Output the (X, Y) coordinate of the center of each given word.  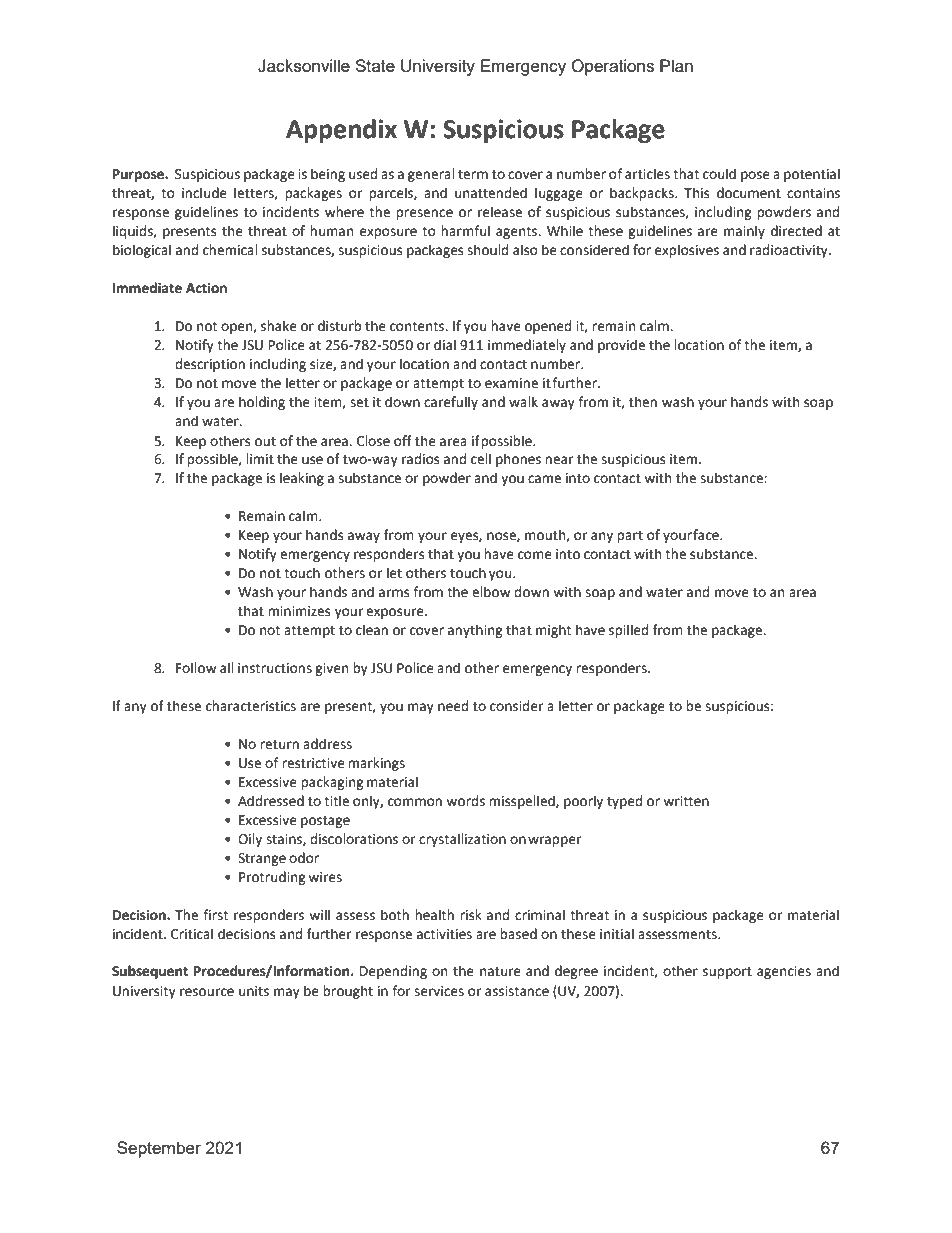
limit (260, 459)
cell (481, 459)
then (643, 402)
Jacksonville (304, 66)
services (439, 991)
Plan (676, 65)
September (159, 1149)
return (279, 745)
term (473, 175)
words (465, 801)
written (686, 801)
